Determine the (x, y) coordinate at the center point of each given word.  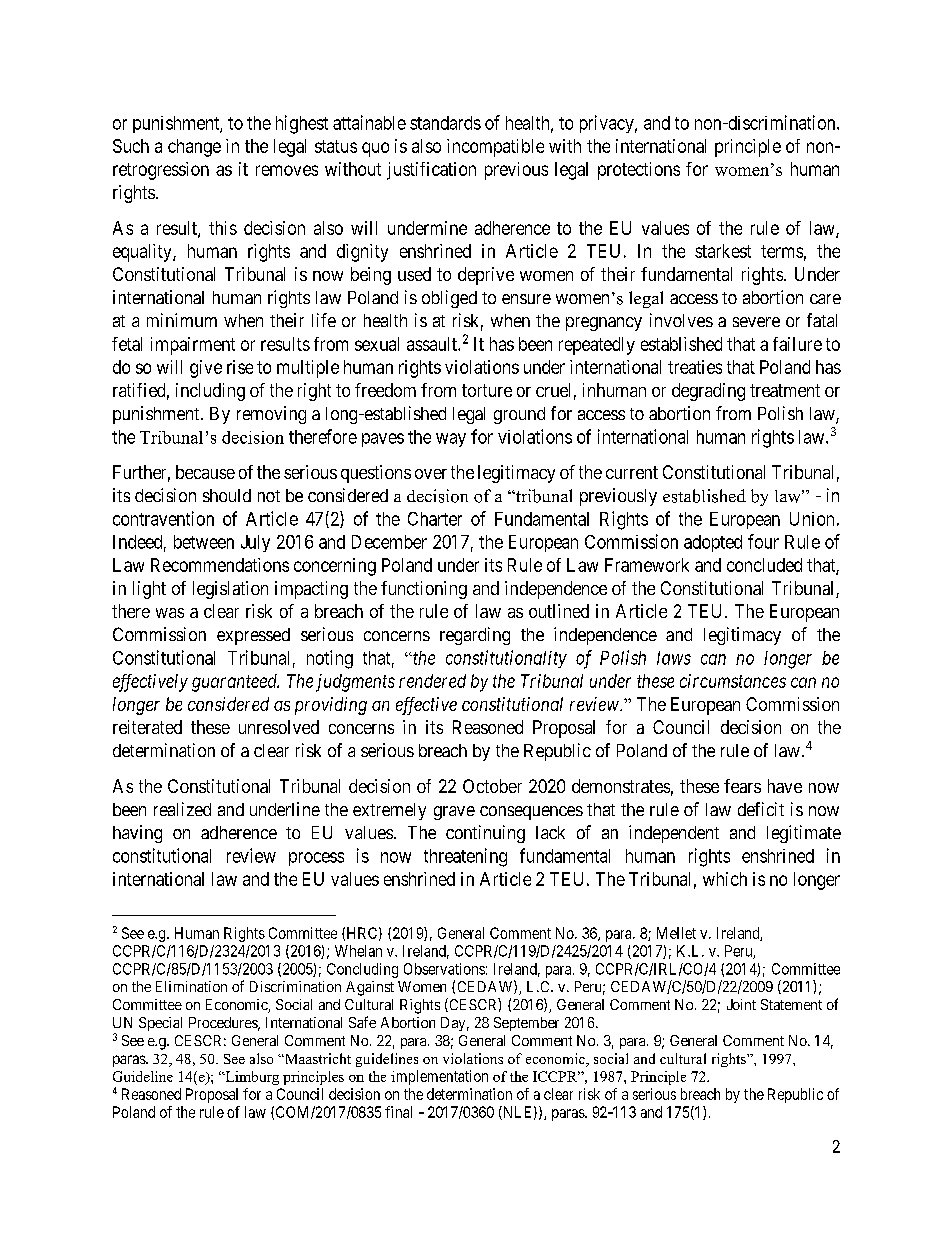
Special (160, 1024)
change (194, 148)
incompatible (495, 148)
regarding (475, 636)
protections (639, 171)
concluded (764, 565)
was (170, 613)
